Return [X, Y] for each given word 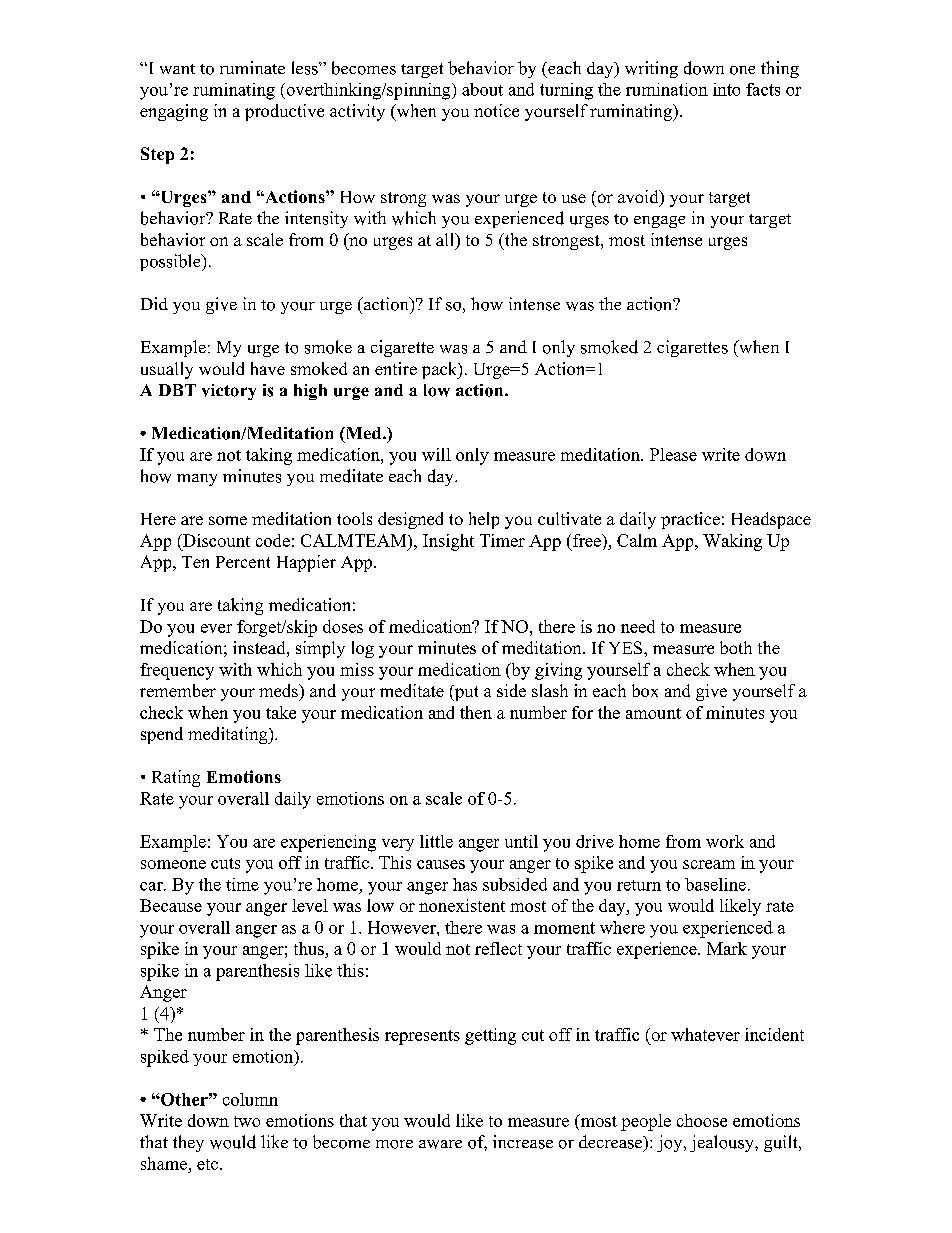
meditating [229, 735]
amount [653, 713]
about [482, 89]
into [726, 89]
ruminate [252, 67]
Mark [727, 948]
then [476, 712]
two [247, 1121]
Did [154, 303]
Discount [215, 540]
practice [690, 520]
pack [441, 370]
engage [659, 222]
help [484, 520]
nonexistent [462, 905]
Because [171, 905]
